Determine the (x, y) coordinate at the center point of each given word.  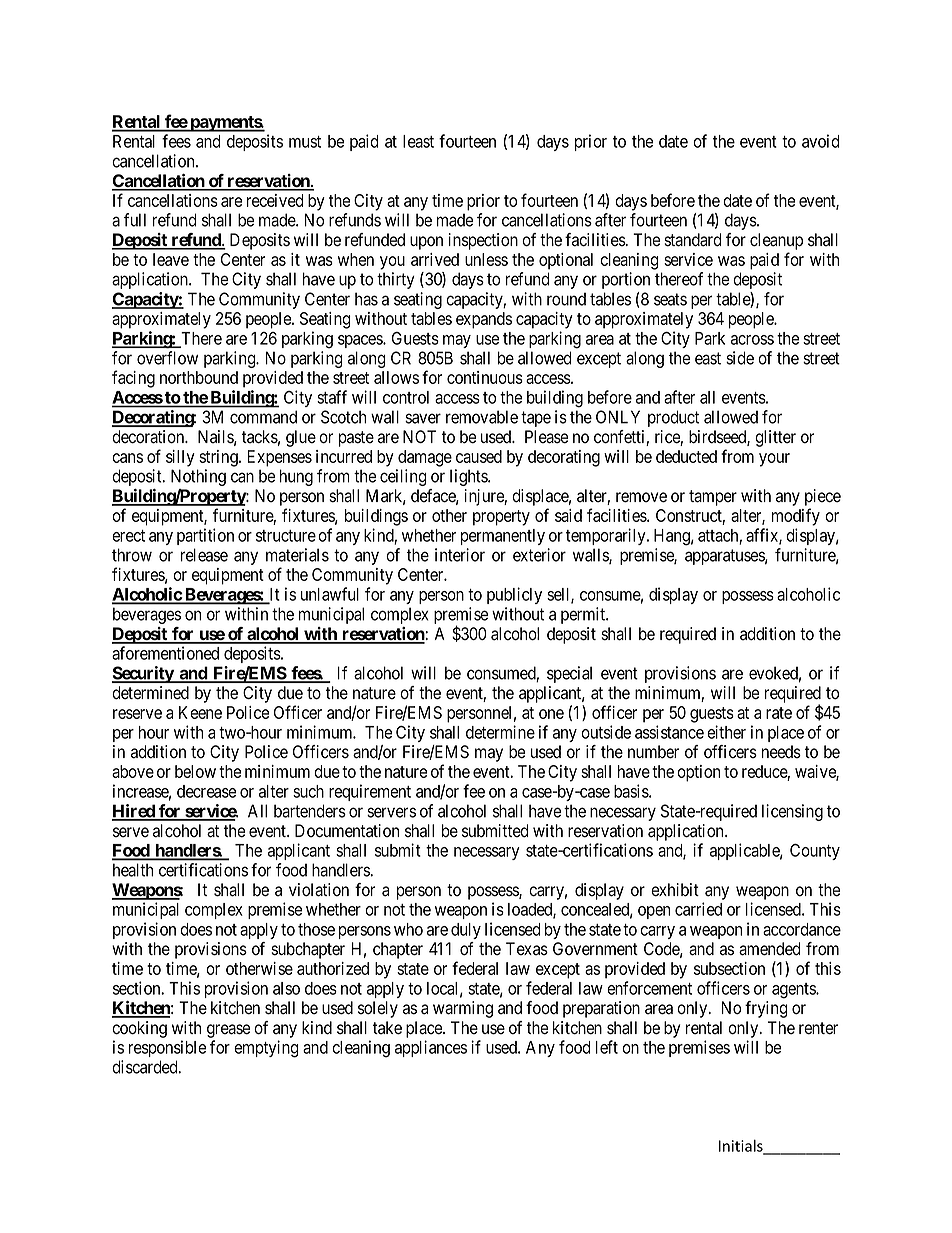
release (204, 555)
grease (228, 1031)
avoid (821, 141)
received (275, 200)
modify (796, 517)
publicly (514, 595)
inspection (483, 241)
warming (463, 1009)
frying (766, 1009)
